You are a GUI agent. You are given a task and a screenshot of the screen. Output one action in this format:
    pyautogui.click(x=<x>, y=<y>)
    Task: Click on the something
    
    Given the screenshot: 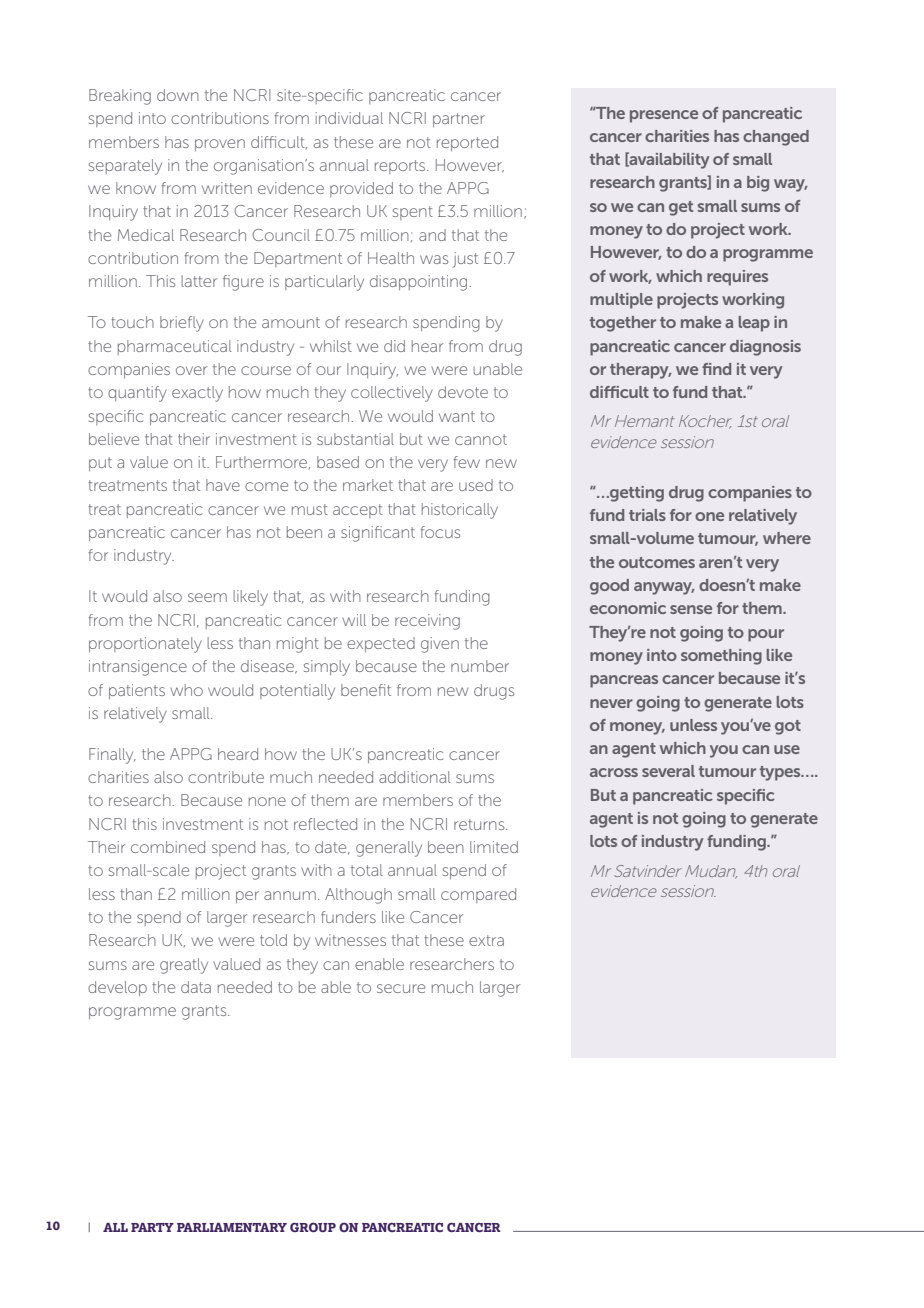 What is the action you would take?
    pyautogui.click(x=721, y=657)
